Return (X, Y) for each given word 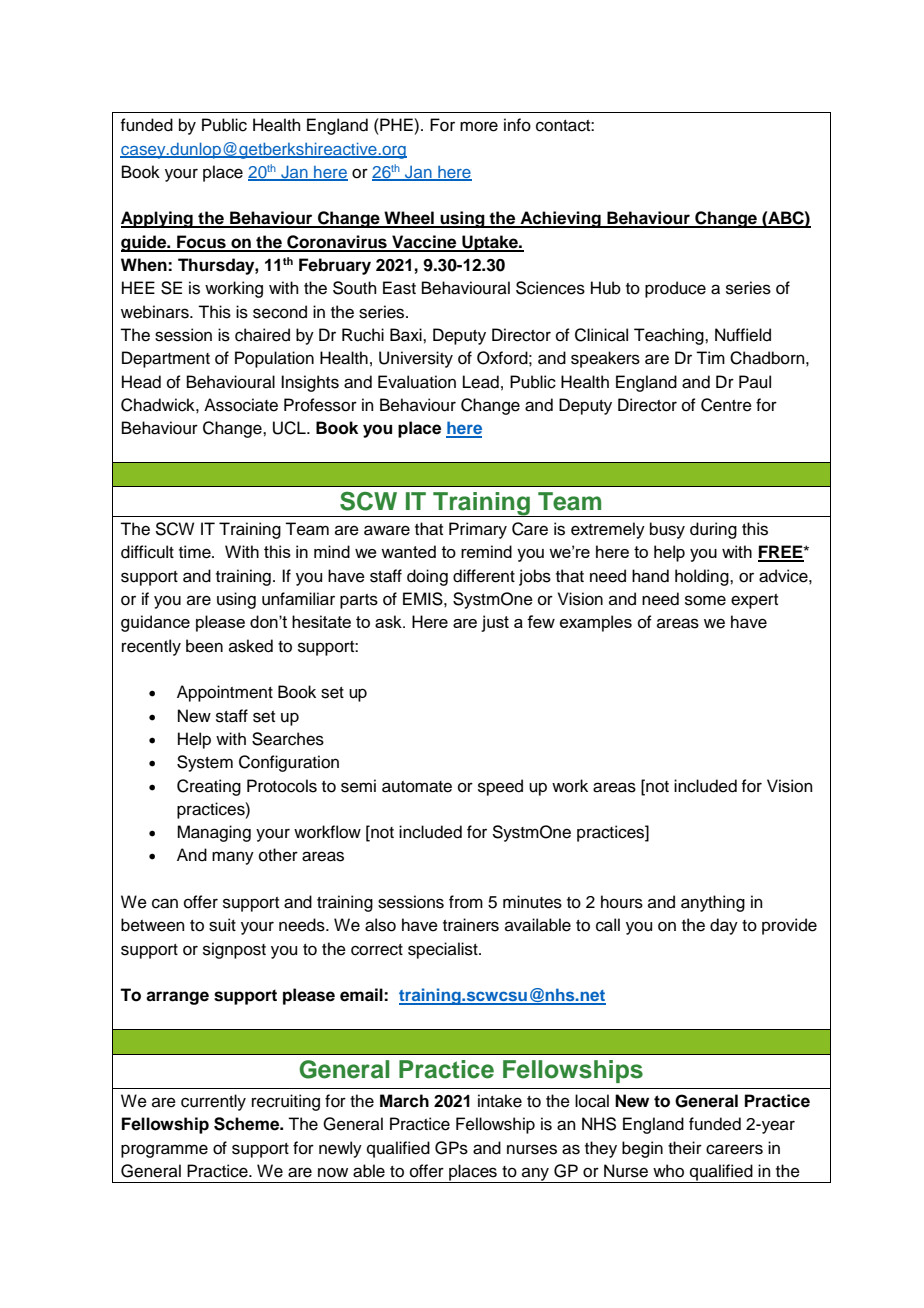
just (495, 623)
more (479, 126)
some (705, 600)
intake (500, 1101)
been (204, 646)
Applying (158, 219)
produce (675, 289)
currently (213, 1102)
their (685, 1148)
